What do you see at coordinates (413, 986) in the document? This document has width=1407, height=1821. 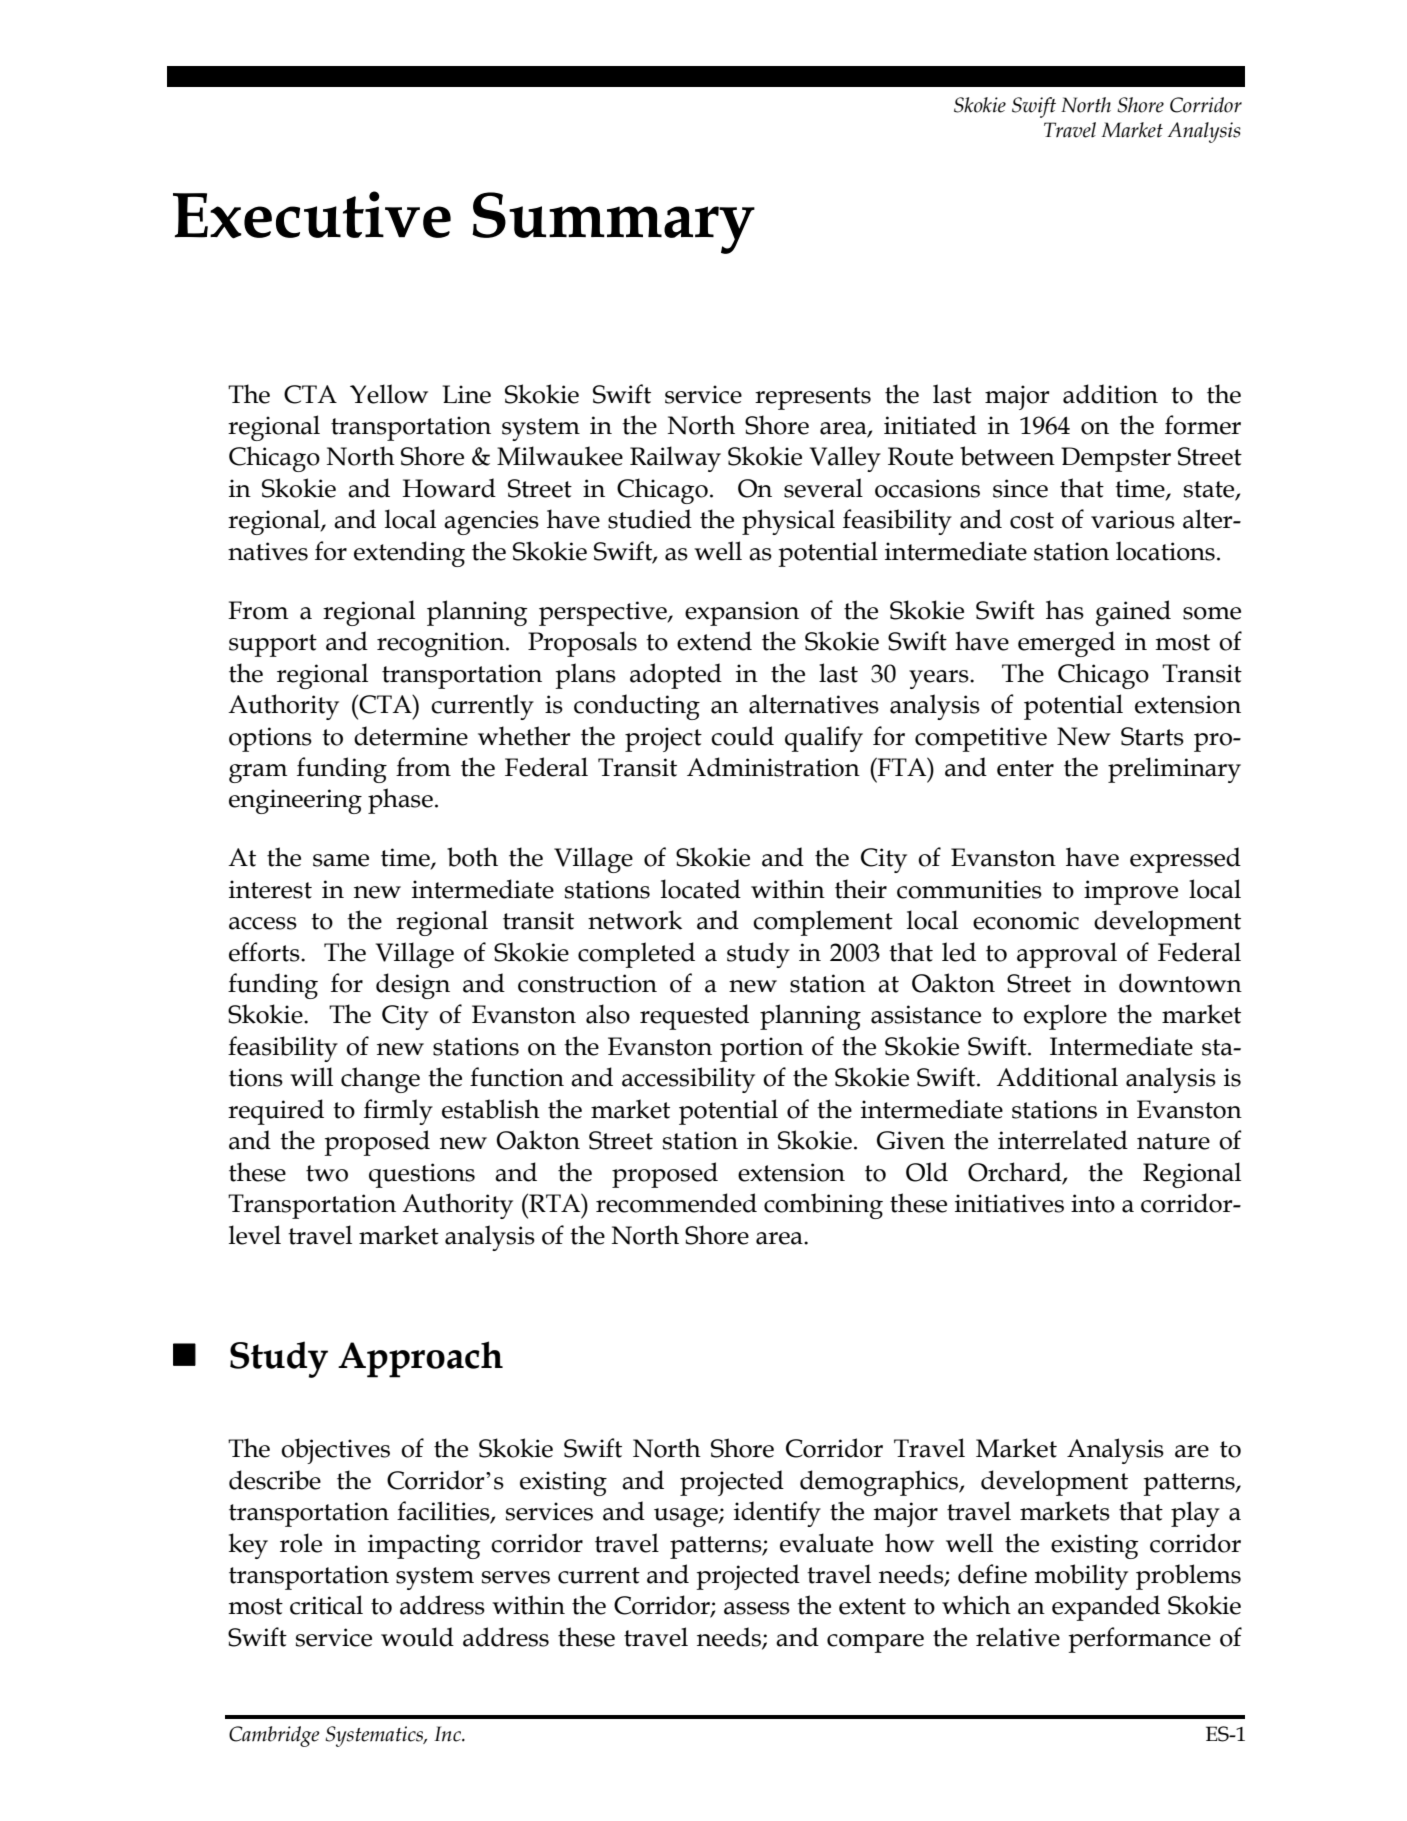 I see `design` at bounding box center [413, 986].
